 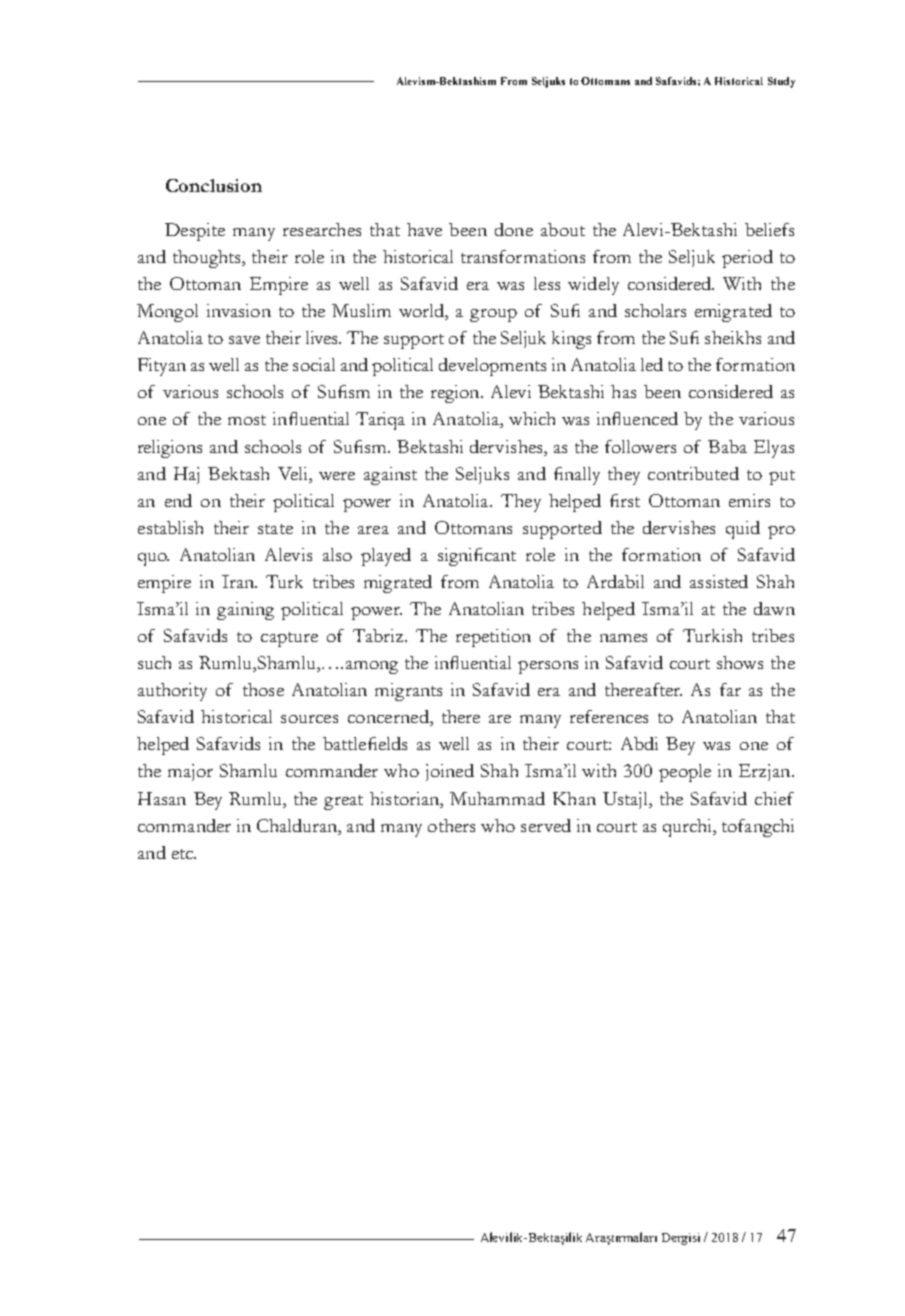 I want to click on Haj, so click(x=186, y=475).
